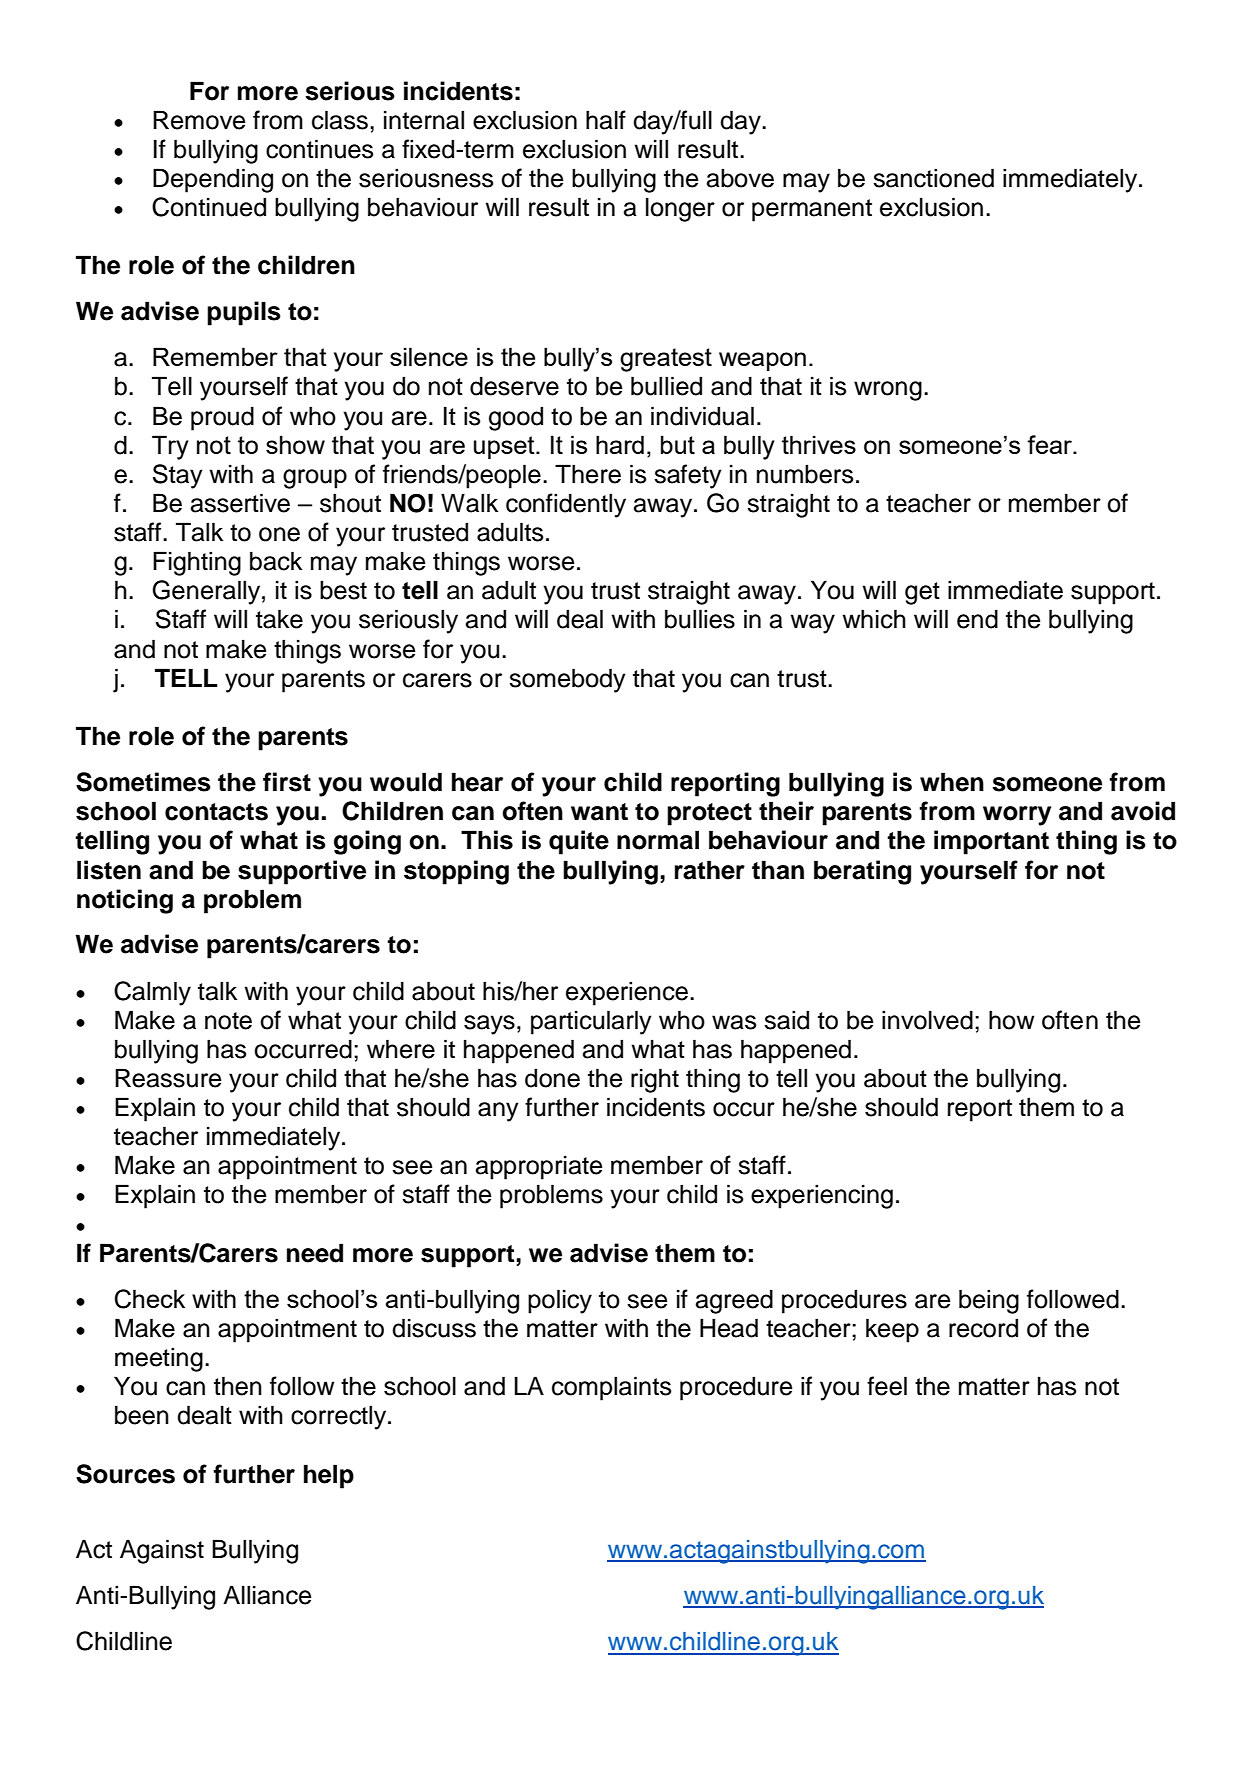 This image has width=1256, height=1777. I want to click on worry, so click(1017, 816).
